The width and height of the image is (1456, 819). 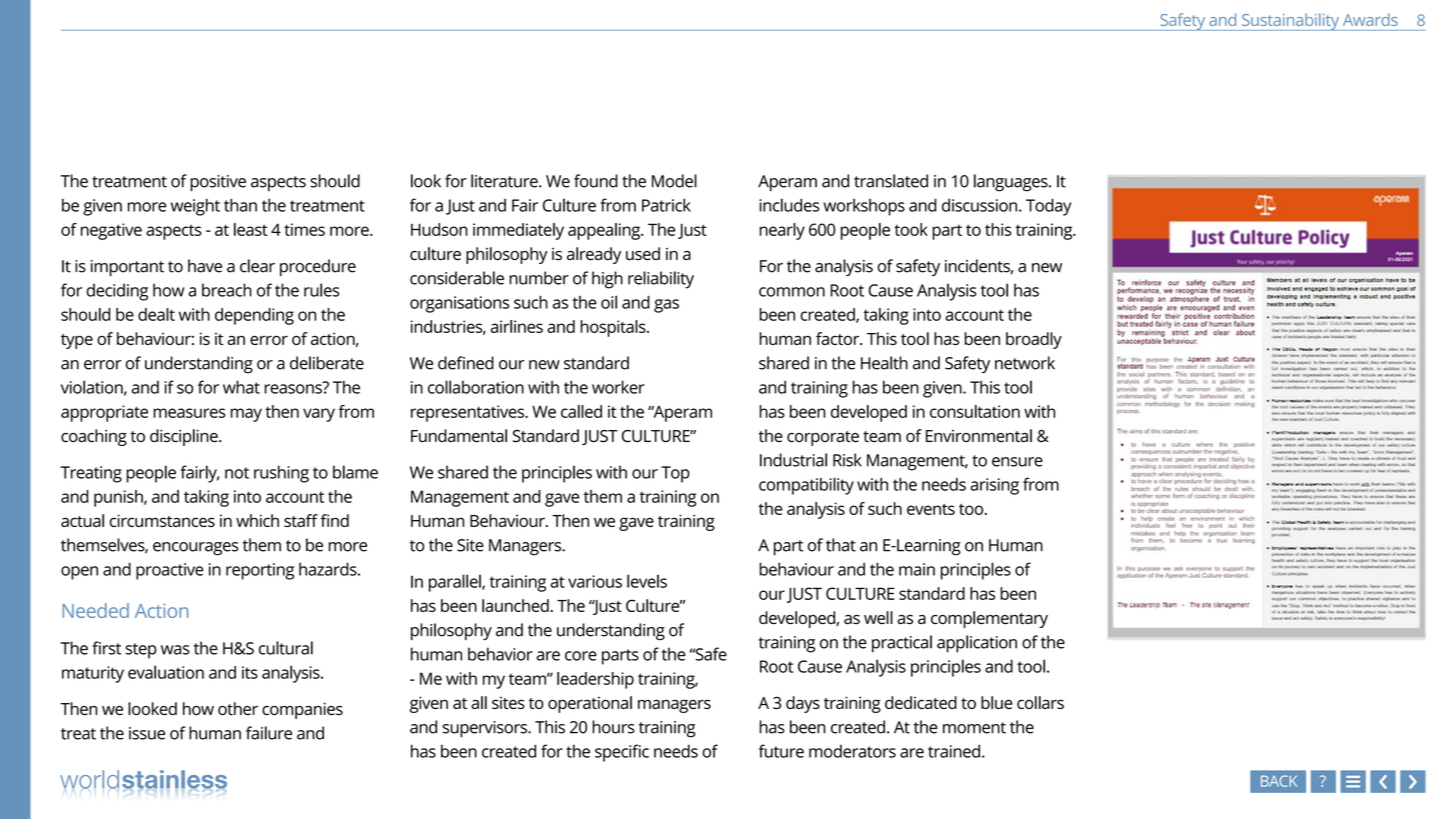 What do you see at coordinates (1034, 340) in the image?
I see `broadly` at bounding box center [1034, 340].
